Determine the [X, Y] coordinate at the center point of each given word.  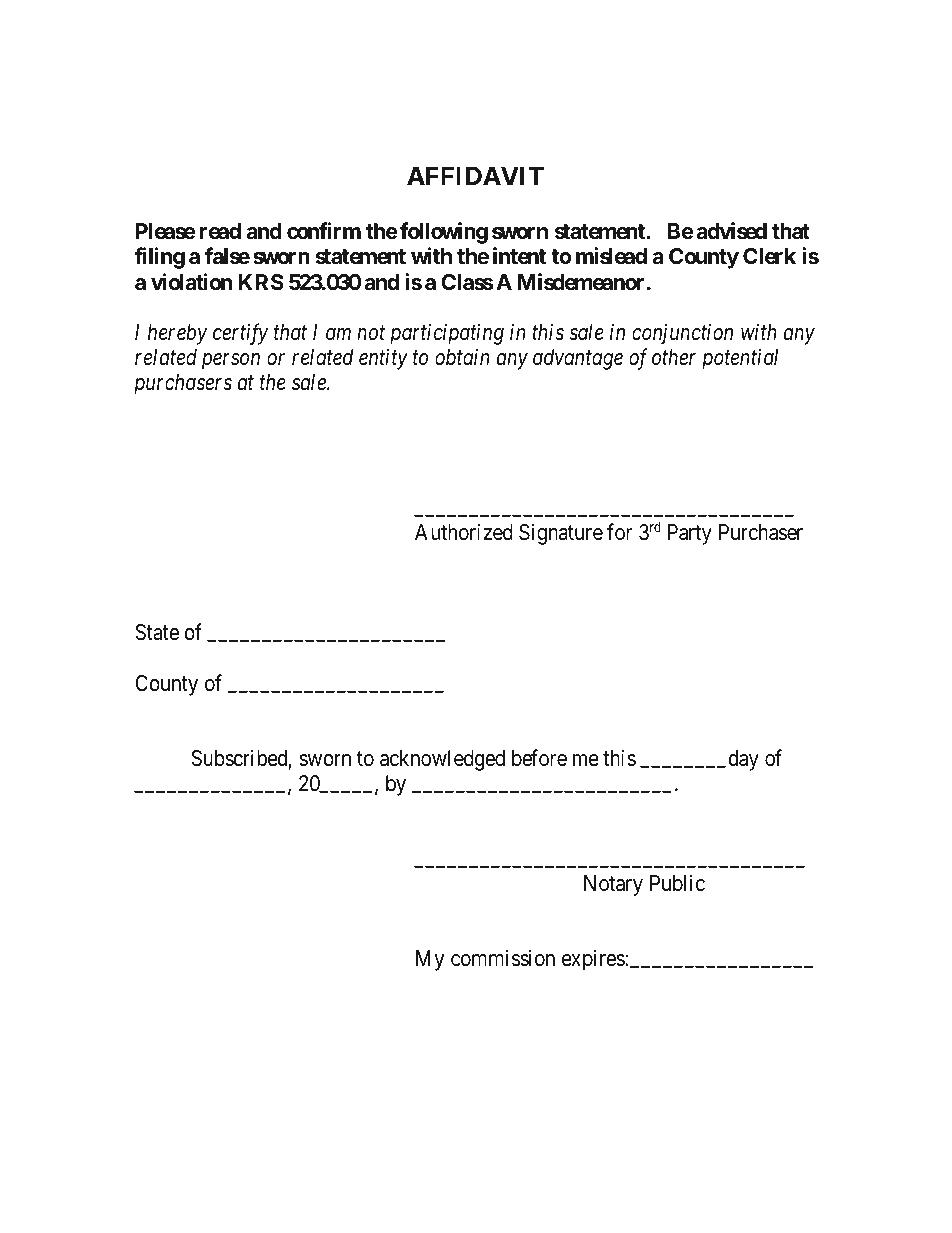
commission [503, 958]
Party [690, 534]
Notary [613, 885]
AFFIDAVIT [475, 176]
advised [731, 231]
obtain [462, 357]
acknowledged [442, 760]
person [231, 361]
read [220, 231]
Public [677, 883]
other [674, 357]
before [539, 758]
